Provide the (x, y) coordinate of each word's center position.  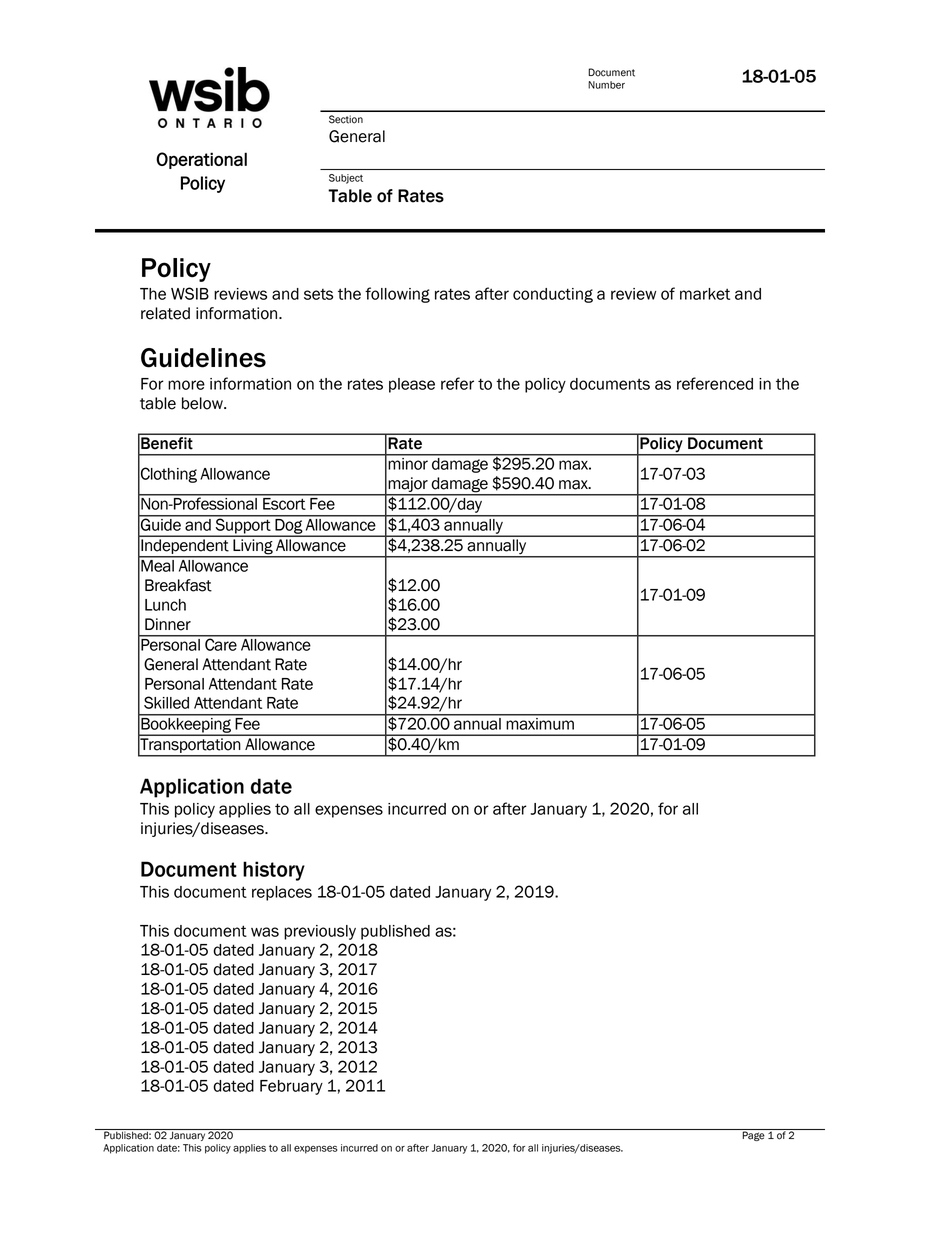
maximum (540, 722)
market (705, 294)
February (291, 1087)
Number (606, 85)
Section (346, 119)
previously (320, 932)
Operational (201, 160)
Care (221, 643)
